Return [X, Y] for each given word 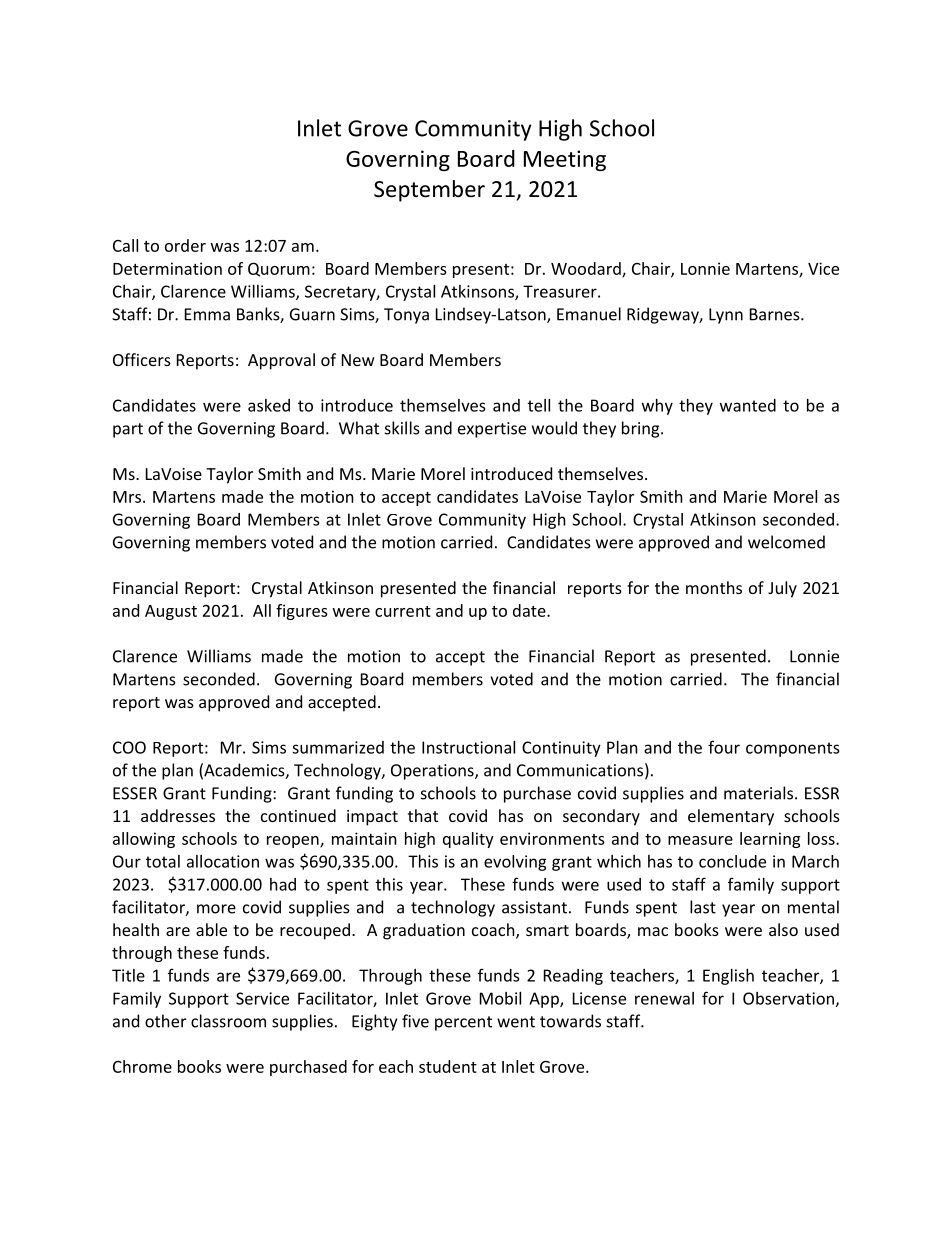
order [185, 245]
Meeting [565, 160]
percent [463, 1023]
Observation [788, 998]
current [403, 611]
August [171, 612]
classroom [228, 1021]
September [429, 191]
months [714, 587]
